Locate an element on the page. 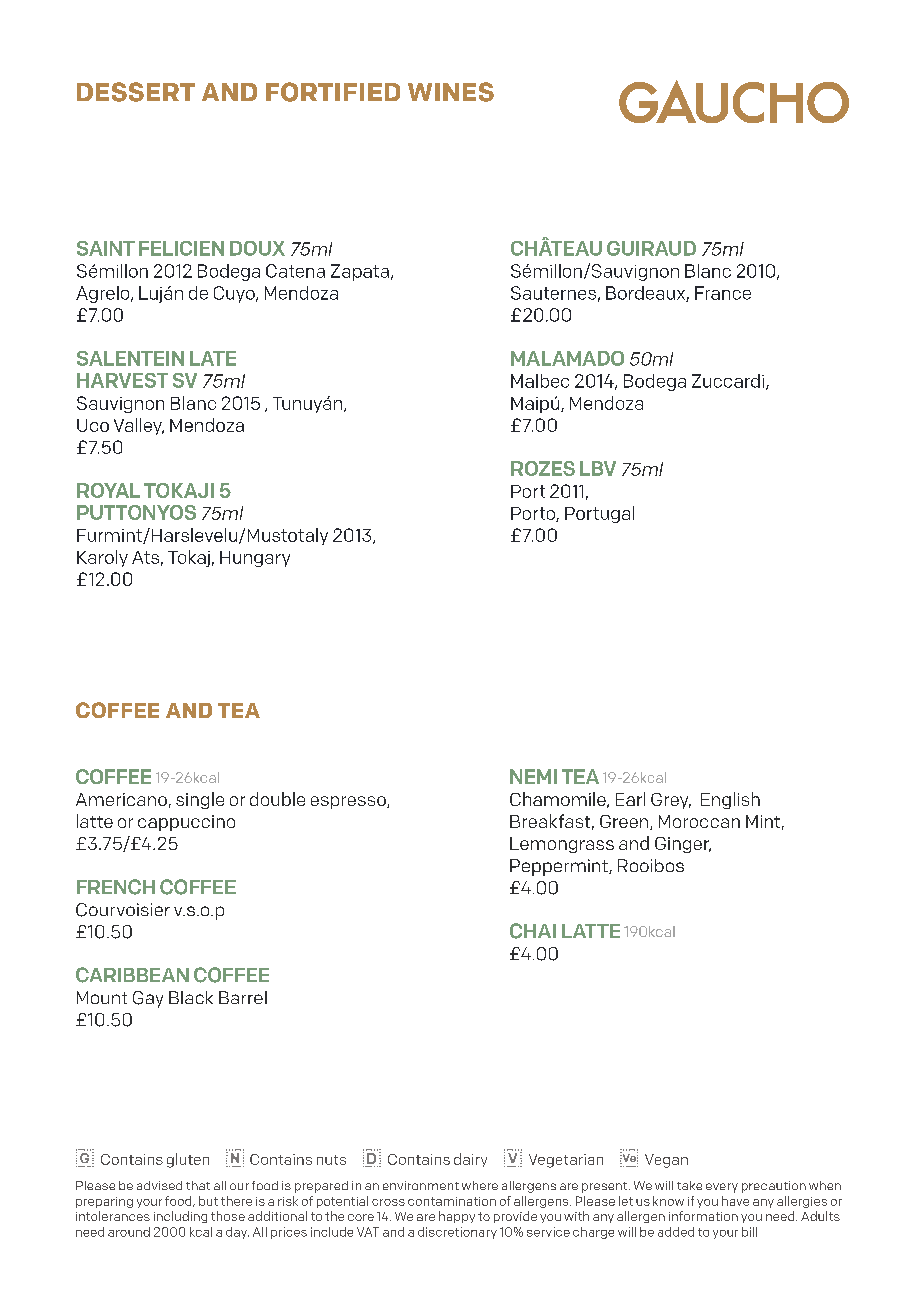 The height and width of the page is (1311, 924). FORTIFIED is located at coordinates (333, 92).
